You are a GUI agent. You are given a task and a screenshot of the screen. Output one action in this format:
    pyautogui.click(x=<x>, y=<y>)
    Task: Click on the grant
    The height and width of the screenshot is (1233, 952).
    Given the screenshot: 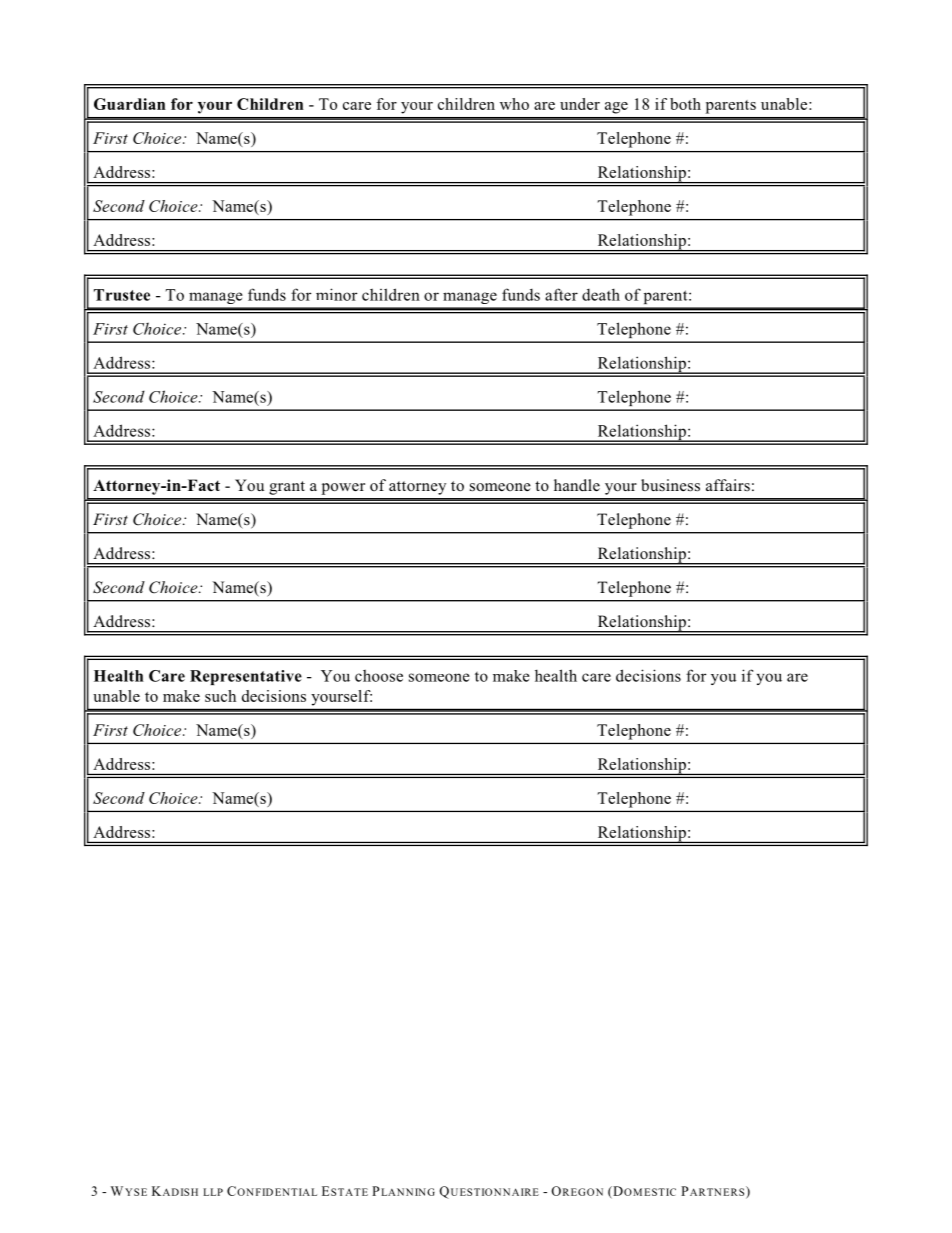 What is the action you would take?
    pyautogui.click(x=287, y=488)
